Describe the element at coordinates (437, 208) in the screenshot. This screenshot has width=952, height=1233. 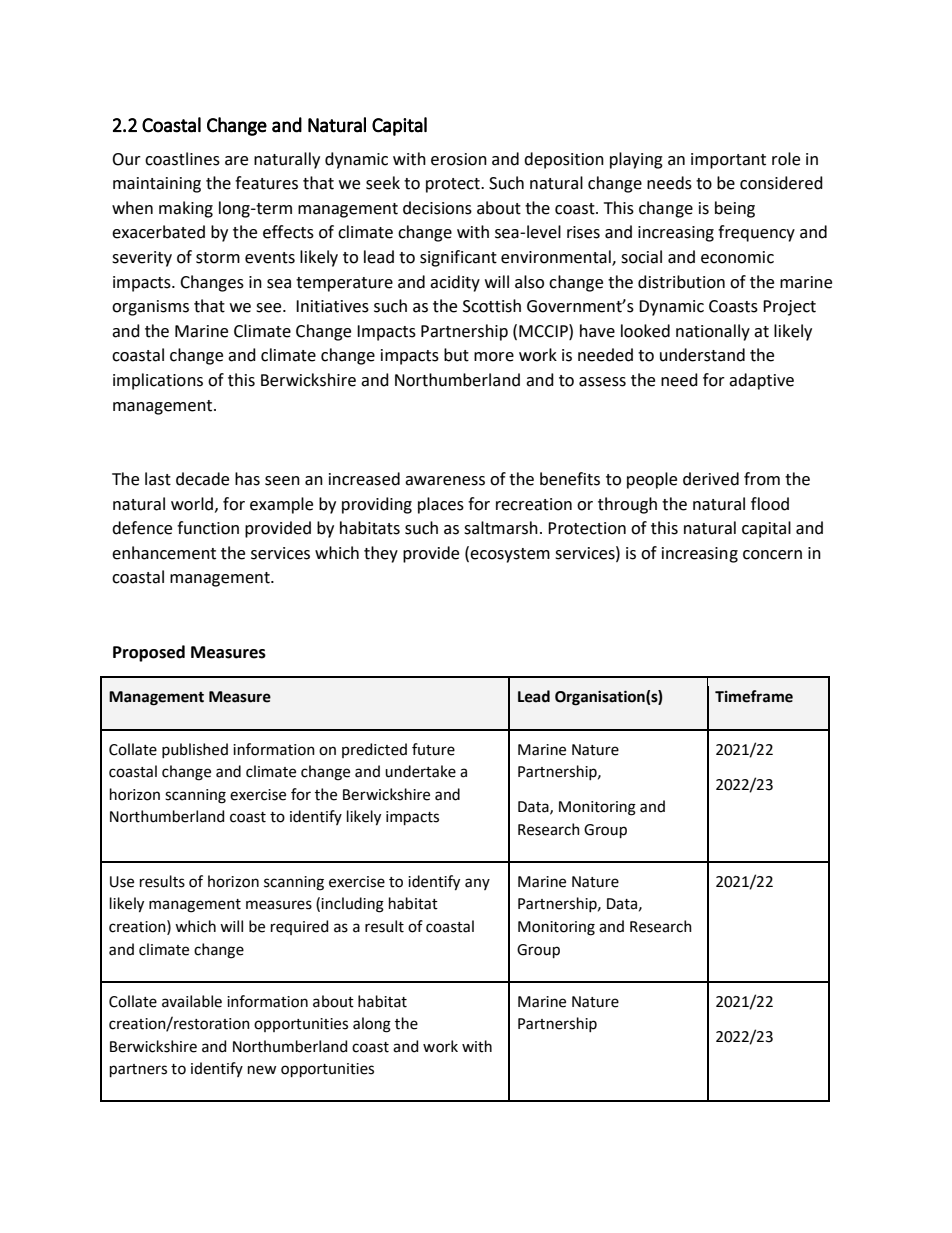
I see `decisions` at that location.
